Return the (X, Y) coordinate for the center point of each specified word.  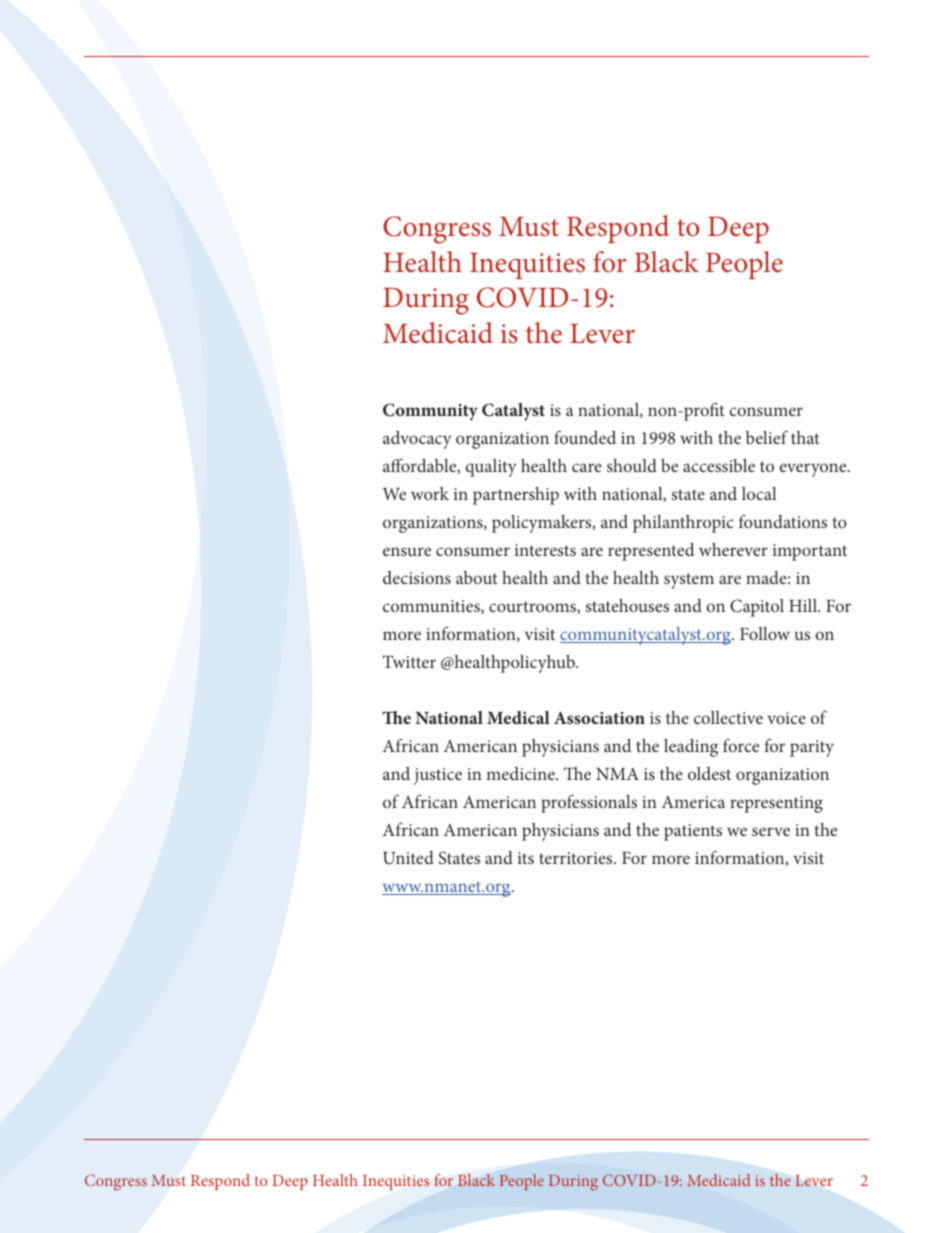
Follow (765, 633)
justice (438, 776)
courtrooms (533, 607)
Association (599, 717)
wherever (733, 549)
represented (651, 552)
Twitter (409, 661)
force (741, 745)
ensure (407, 551)
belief (767, 437)
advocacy (417, 440)
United (408, 857)
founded (585, 437)
